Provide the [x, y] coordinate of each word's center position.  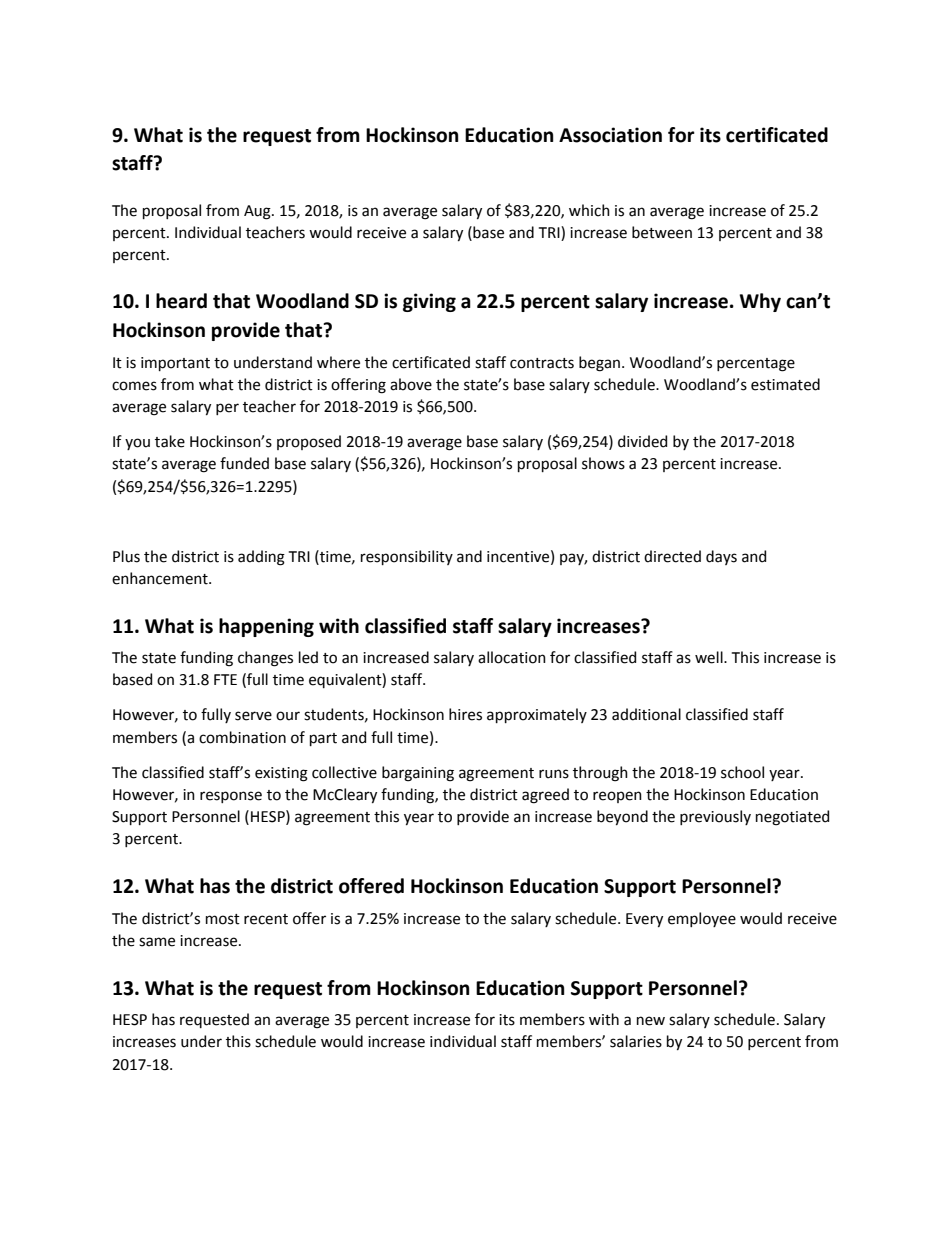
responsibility [407, 557]
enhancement [161, 578]
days [721, 557]
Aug [258, 212]
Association [610, 135]
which [589, 210]
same [157, 942]
